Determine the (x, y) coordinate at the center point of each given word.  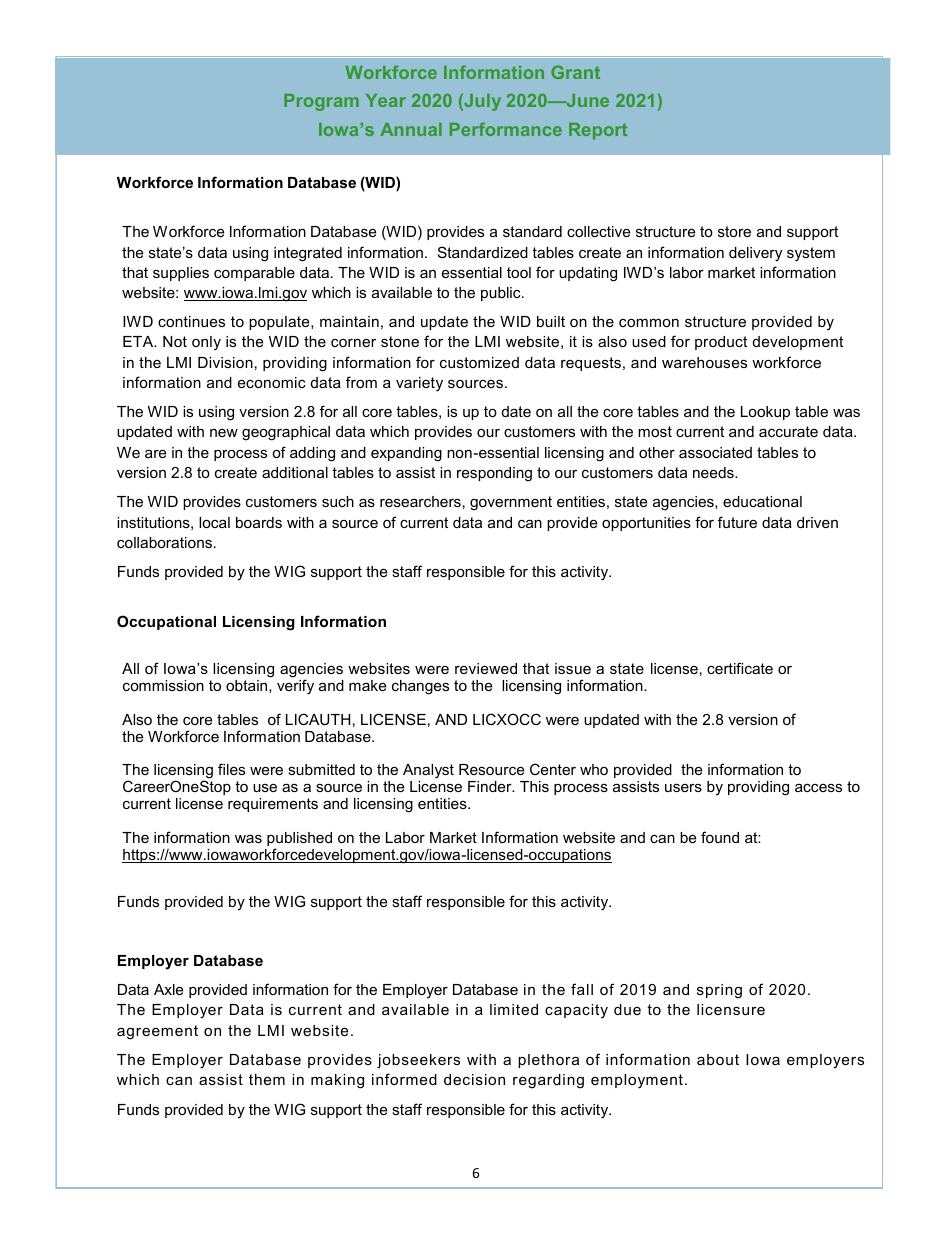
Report (598, 131)
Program (321, 102)
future (737, 522)
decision (474, 1079)
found (720, 837)
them (267, 1079)
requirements (273, 805)
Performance (506, 129)
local (214, 522)
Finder (491, 786)
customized (479, 362)
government (511, 503)
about (718, 1059)
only (206, 343)
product (721, 343)
